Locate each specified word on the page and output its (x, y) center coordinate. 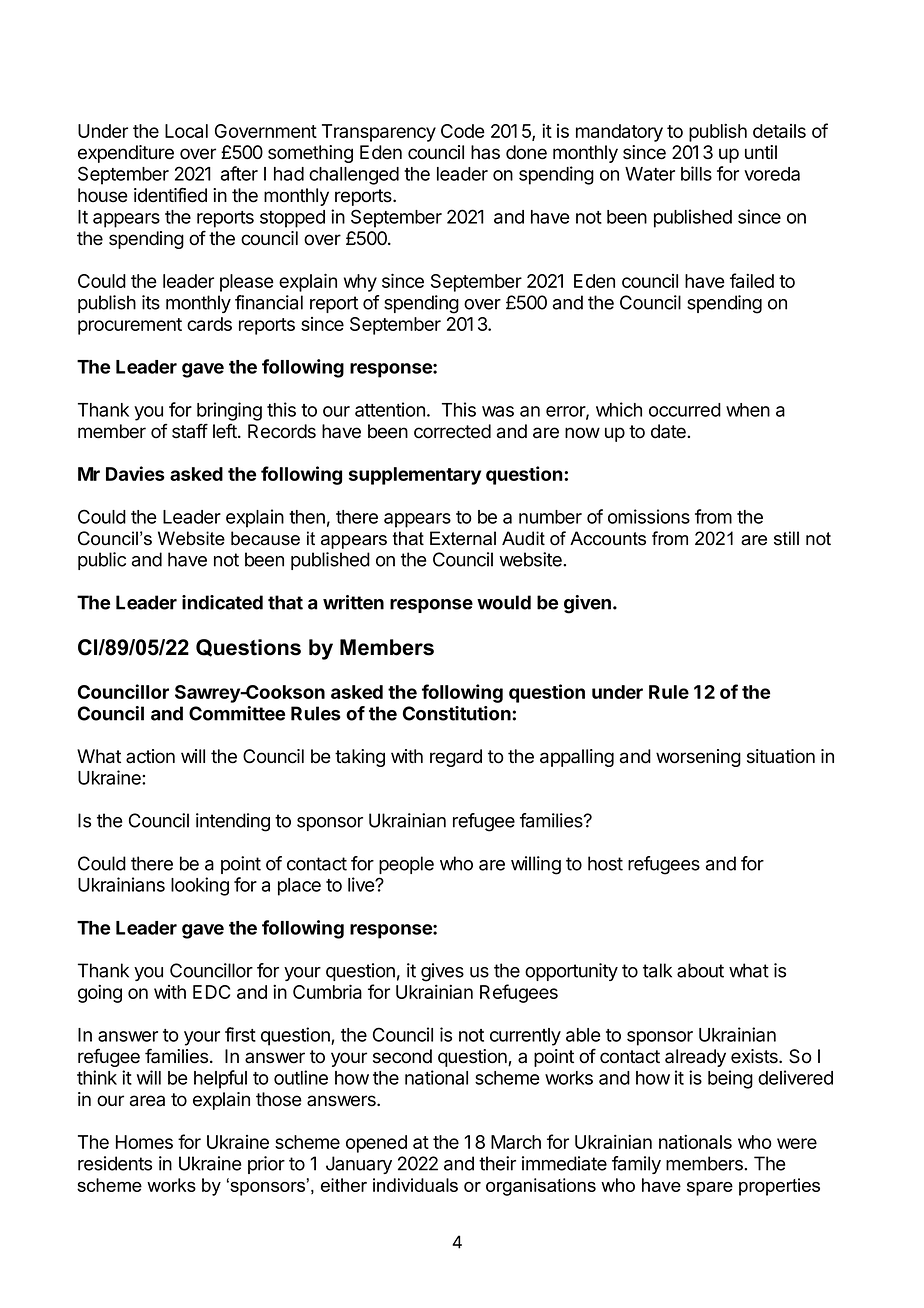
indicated (222, 602)
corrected (452, 431)
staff (190, 431)
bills (696, 173)
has (485, 152)
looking (200, 886)
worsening (698, 758)
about (700, 970)
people (406, 865)
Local (186, 131)
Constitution (457, 713)
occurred (685, 410)
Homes (144, 1142)
